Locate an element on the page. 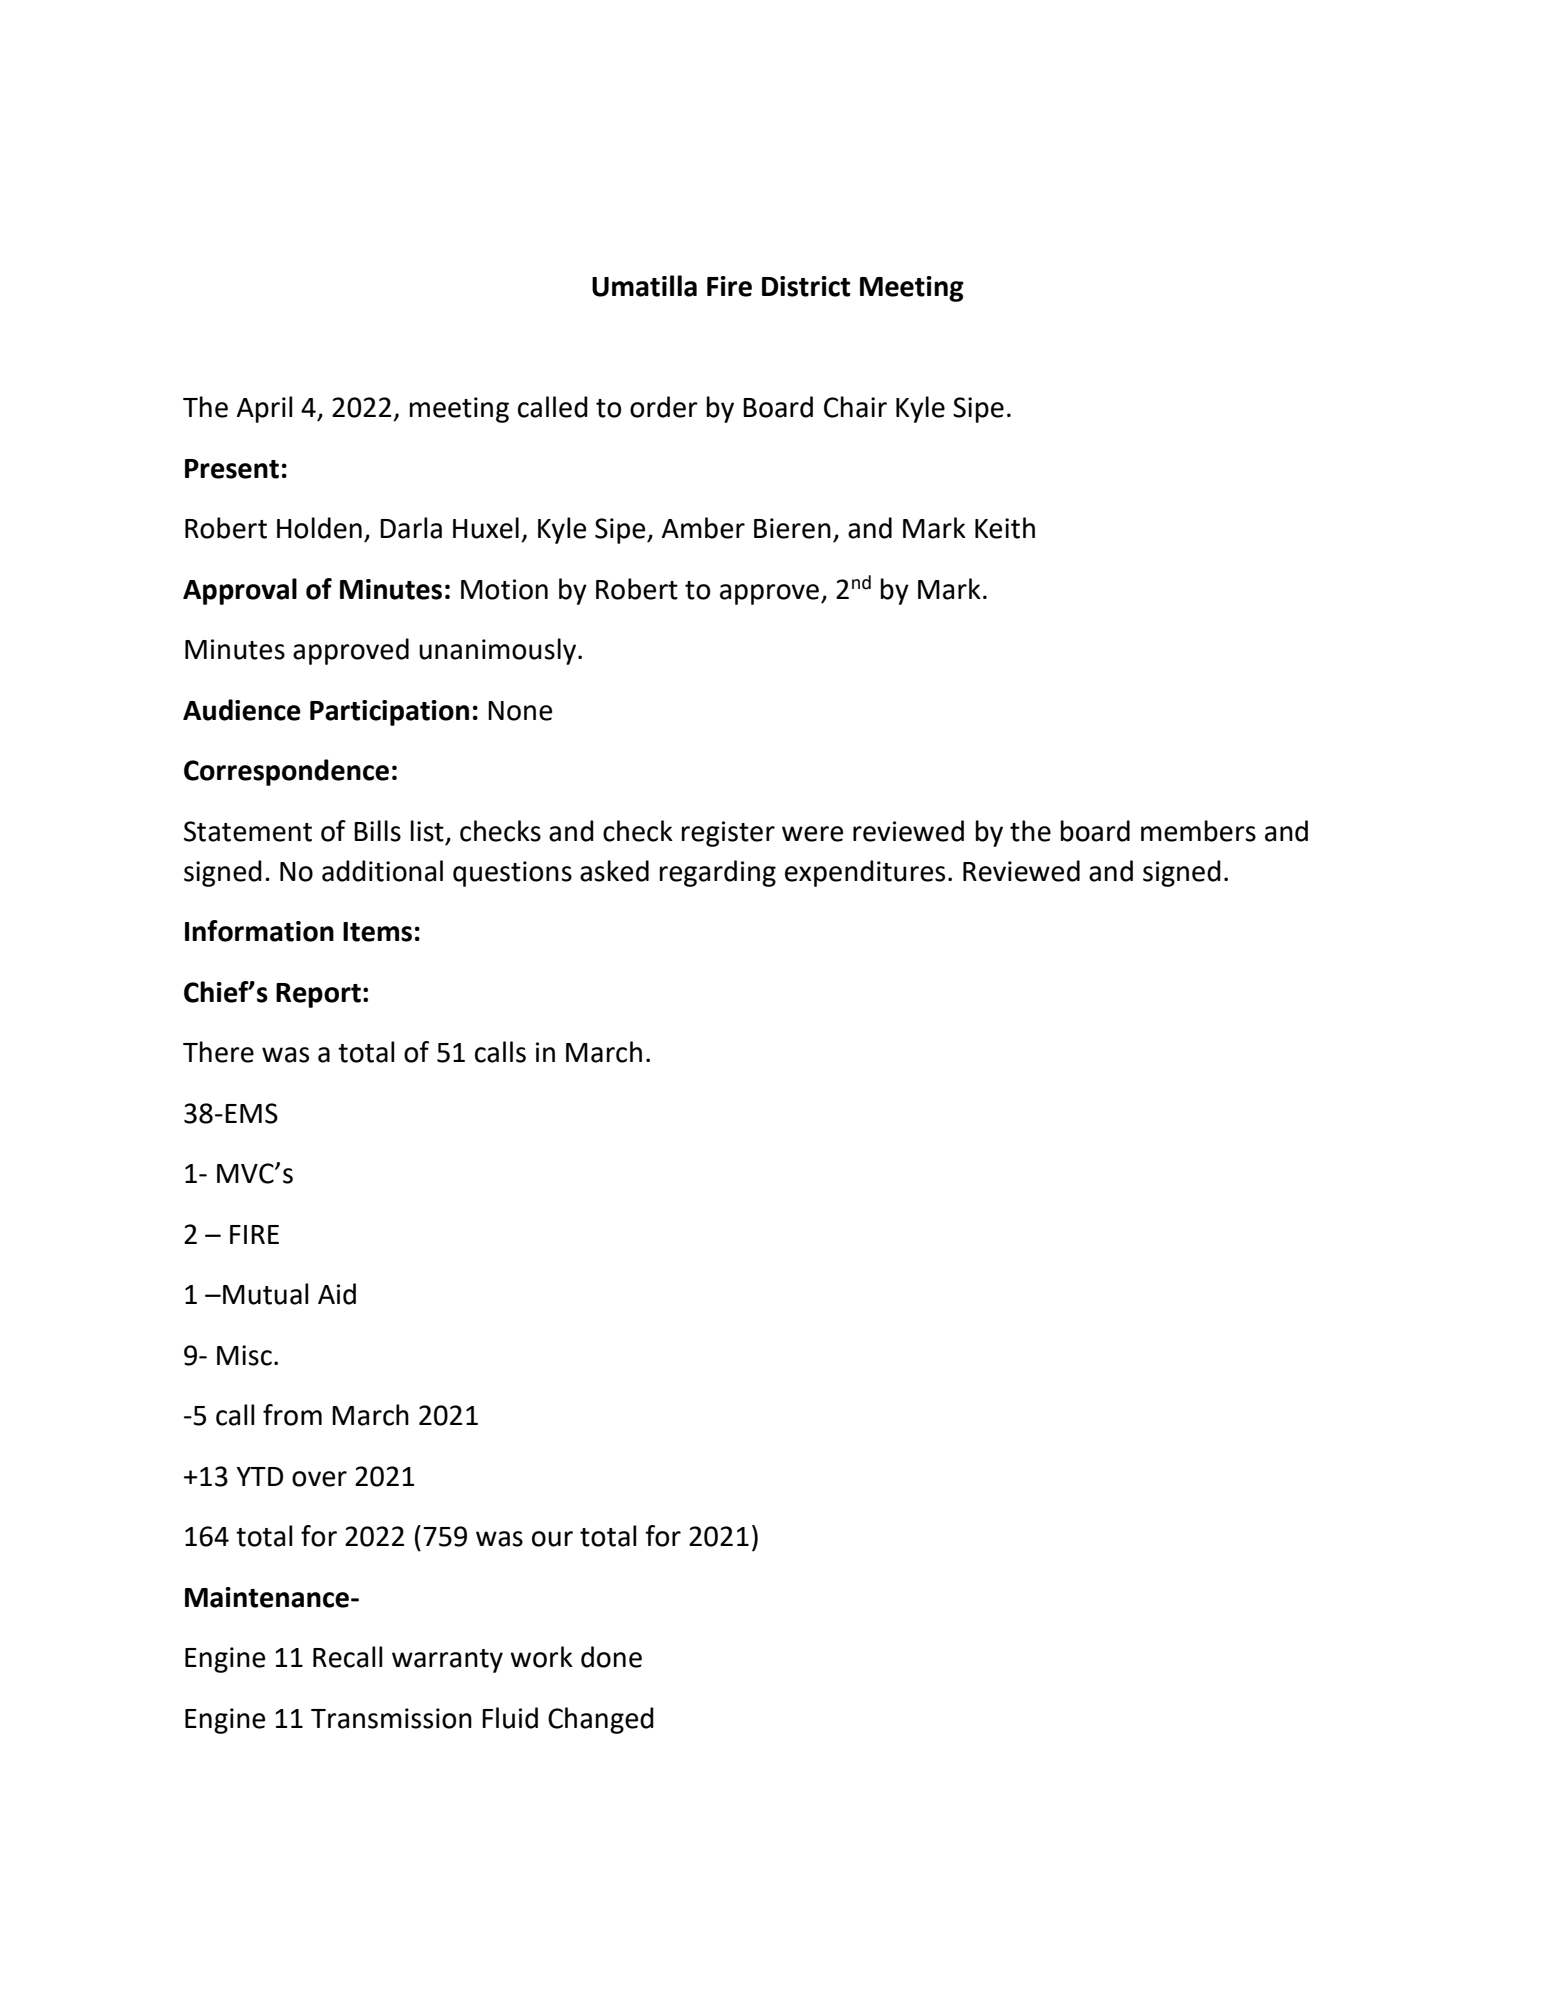 The height and width of the page is (2012, 1555). Chair is located at coordinates (855, 407).
